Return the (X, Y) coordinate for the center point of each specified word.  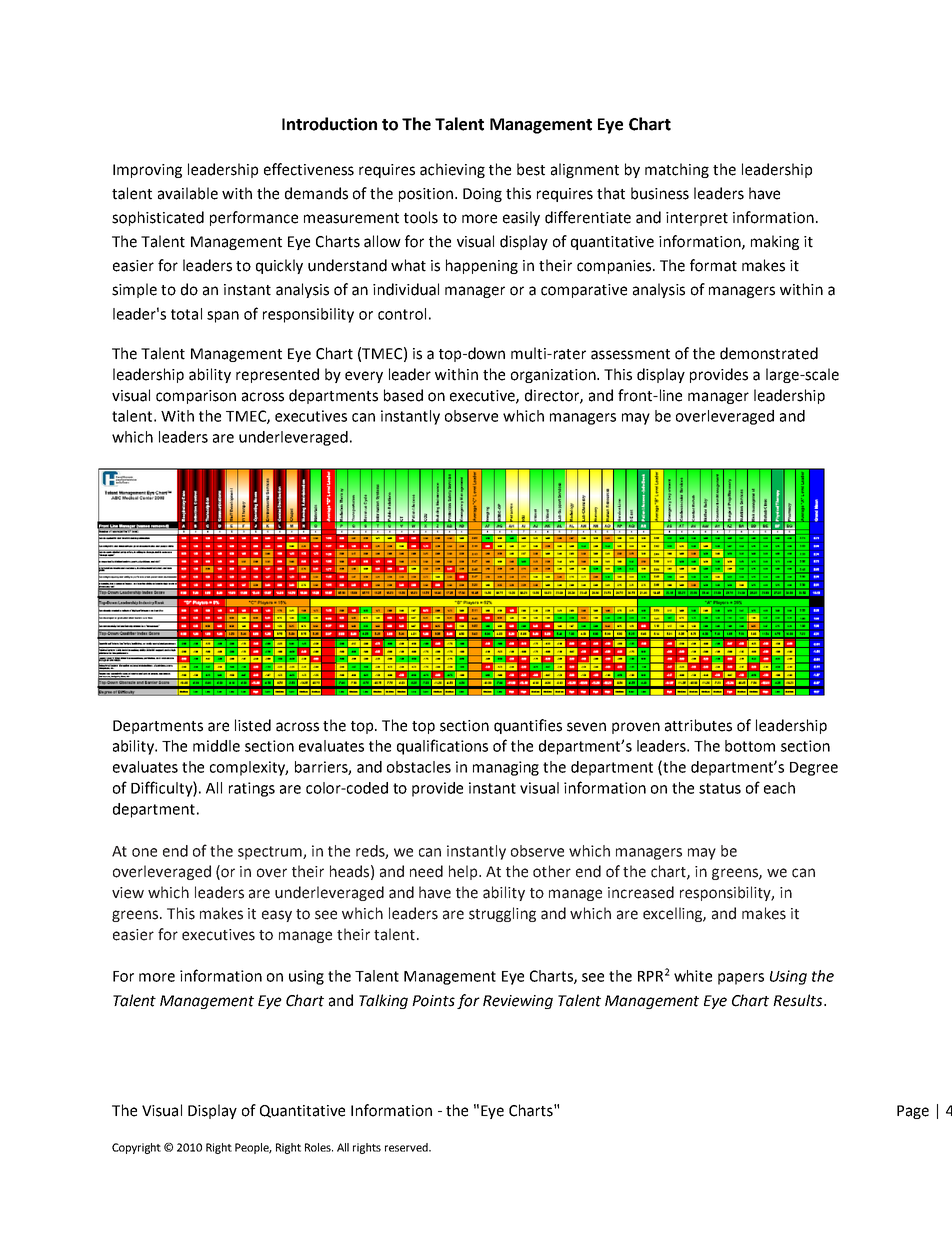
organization (554, 376)
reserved (407, 1147)
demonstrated (769, 353)
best (531, 169)
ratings (252, 789)
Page (913, 1112)
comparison (196, 397)
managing (506, 768)
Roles (319, 1147)
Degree (814, 769)
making (775, 242)
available (188, 193)
